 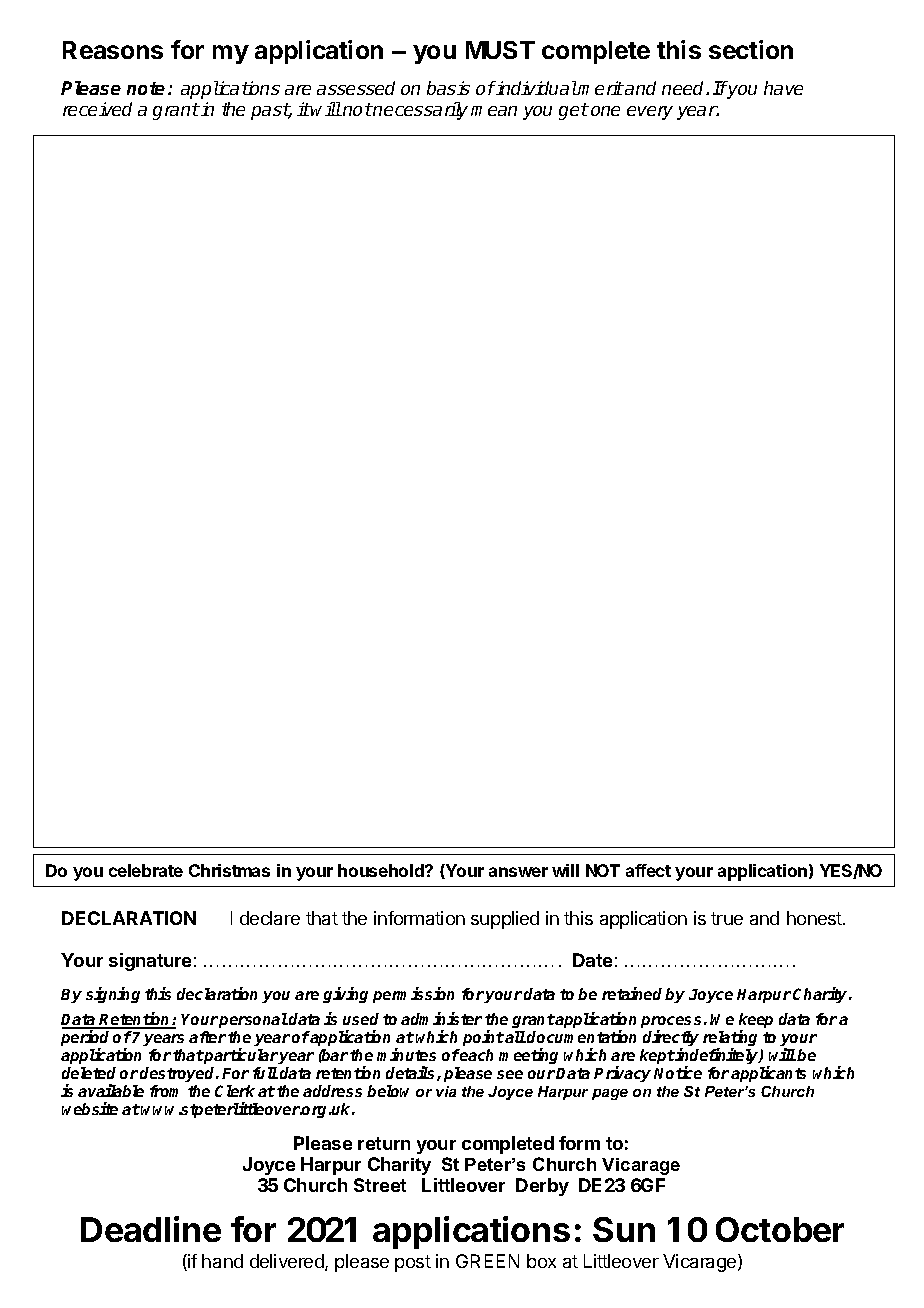 I want to click on need, so click(x=684, y=88).
